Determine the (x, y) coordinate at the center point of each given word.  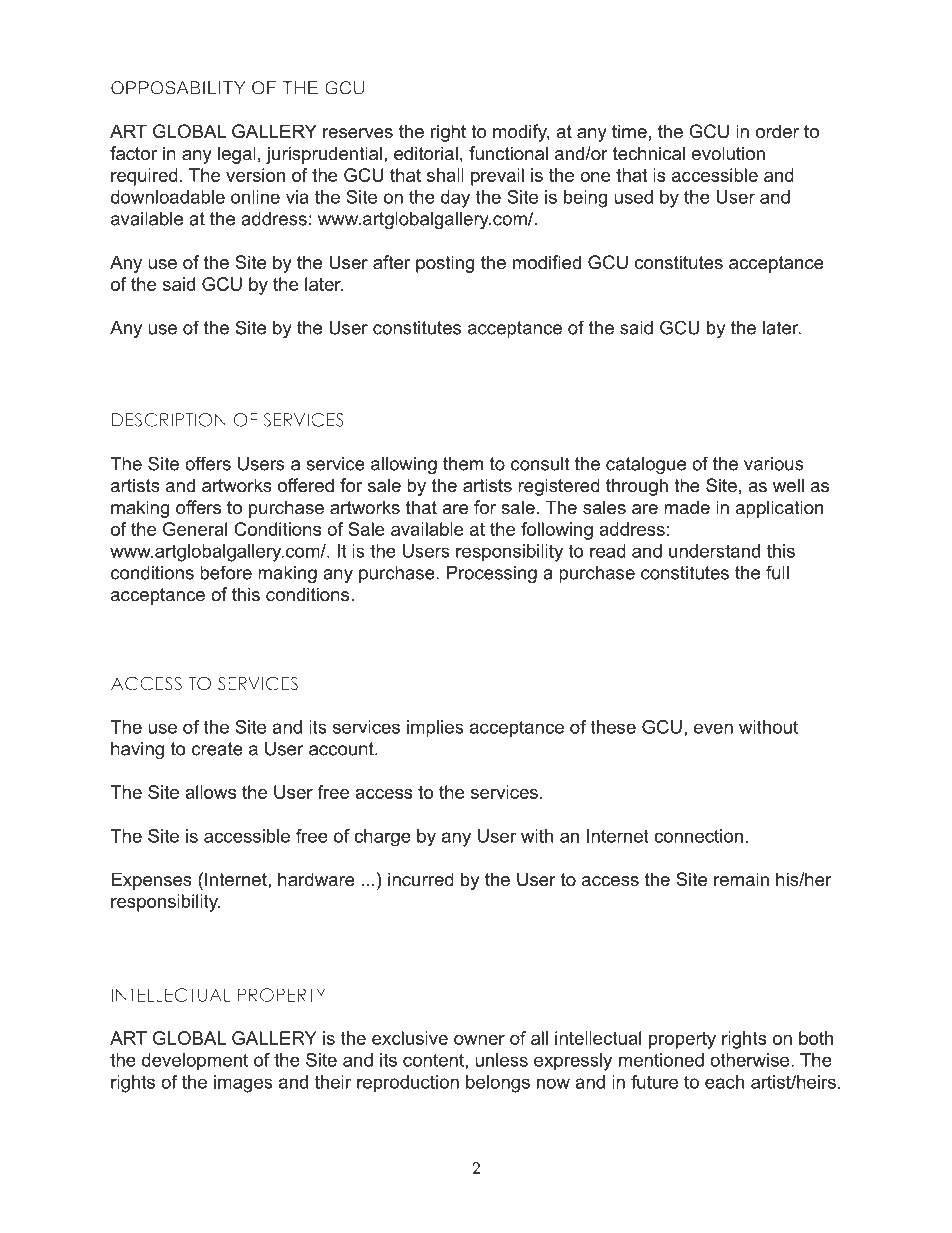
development (195, 1062)
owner (479, 1040)
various (774, 464)
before (226, 572)
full (777, 572)
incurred (421, 879)
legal (237, 155)
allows (210, 792)
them (463, 464)
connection (698, 836)
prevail (497, 177)
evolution (728, 153)
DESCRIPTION (169, 420)
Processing (492, 574)
